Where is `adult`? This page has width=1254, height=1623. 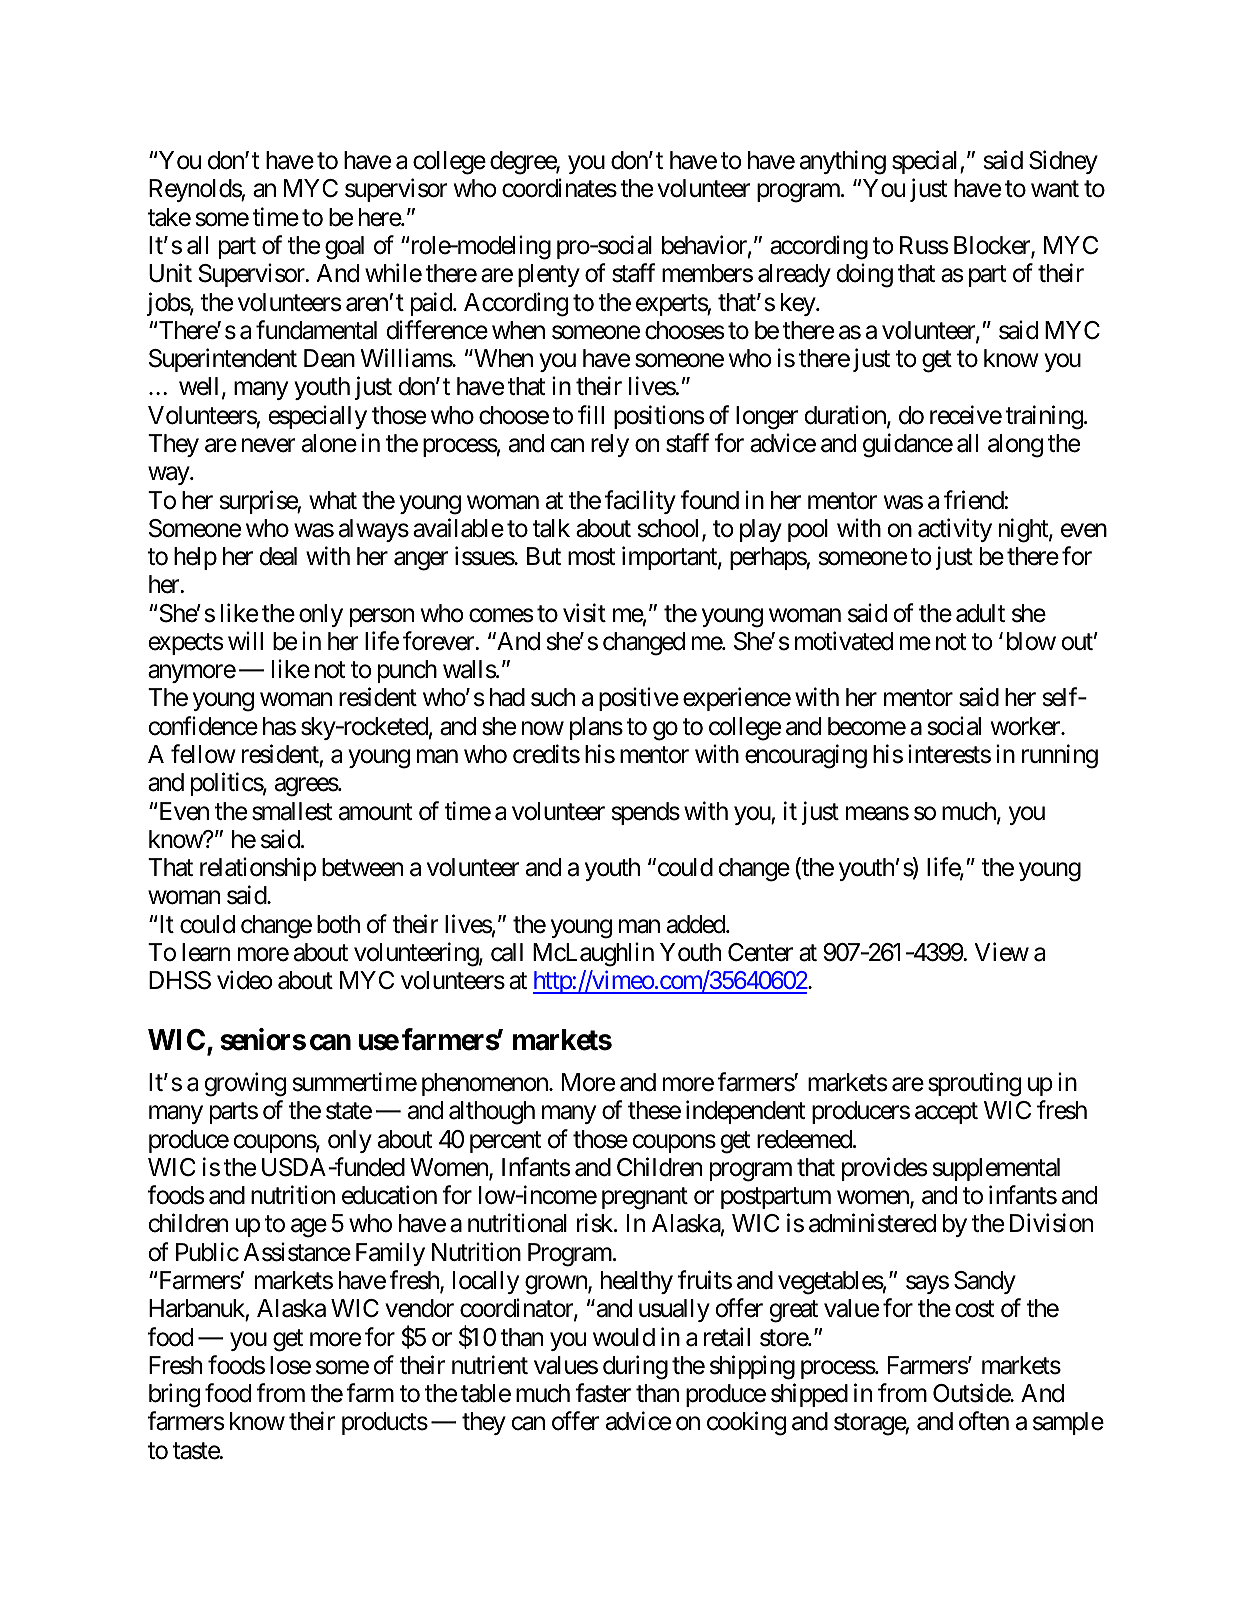
adult is located at coordinates (980, 613).
